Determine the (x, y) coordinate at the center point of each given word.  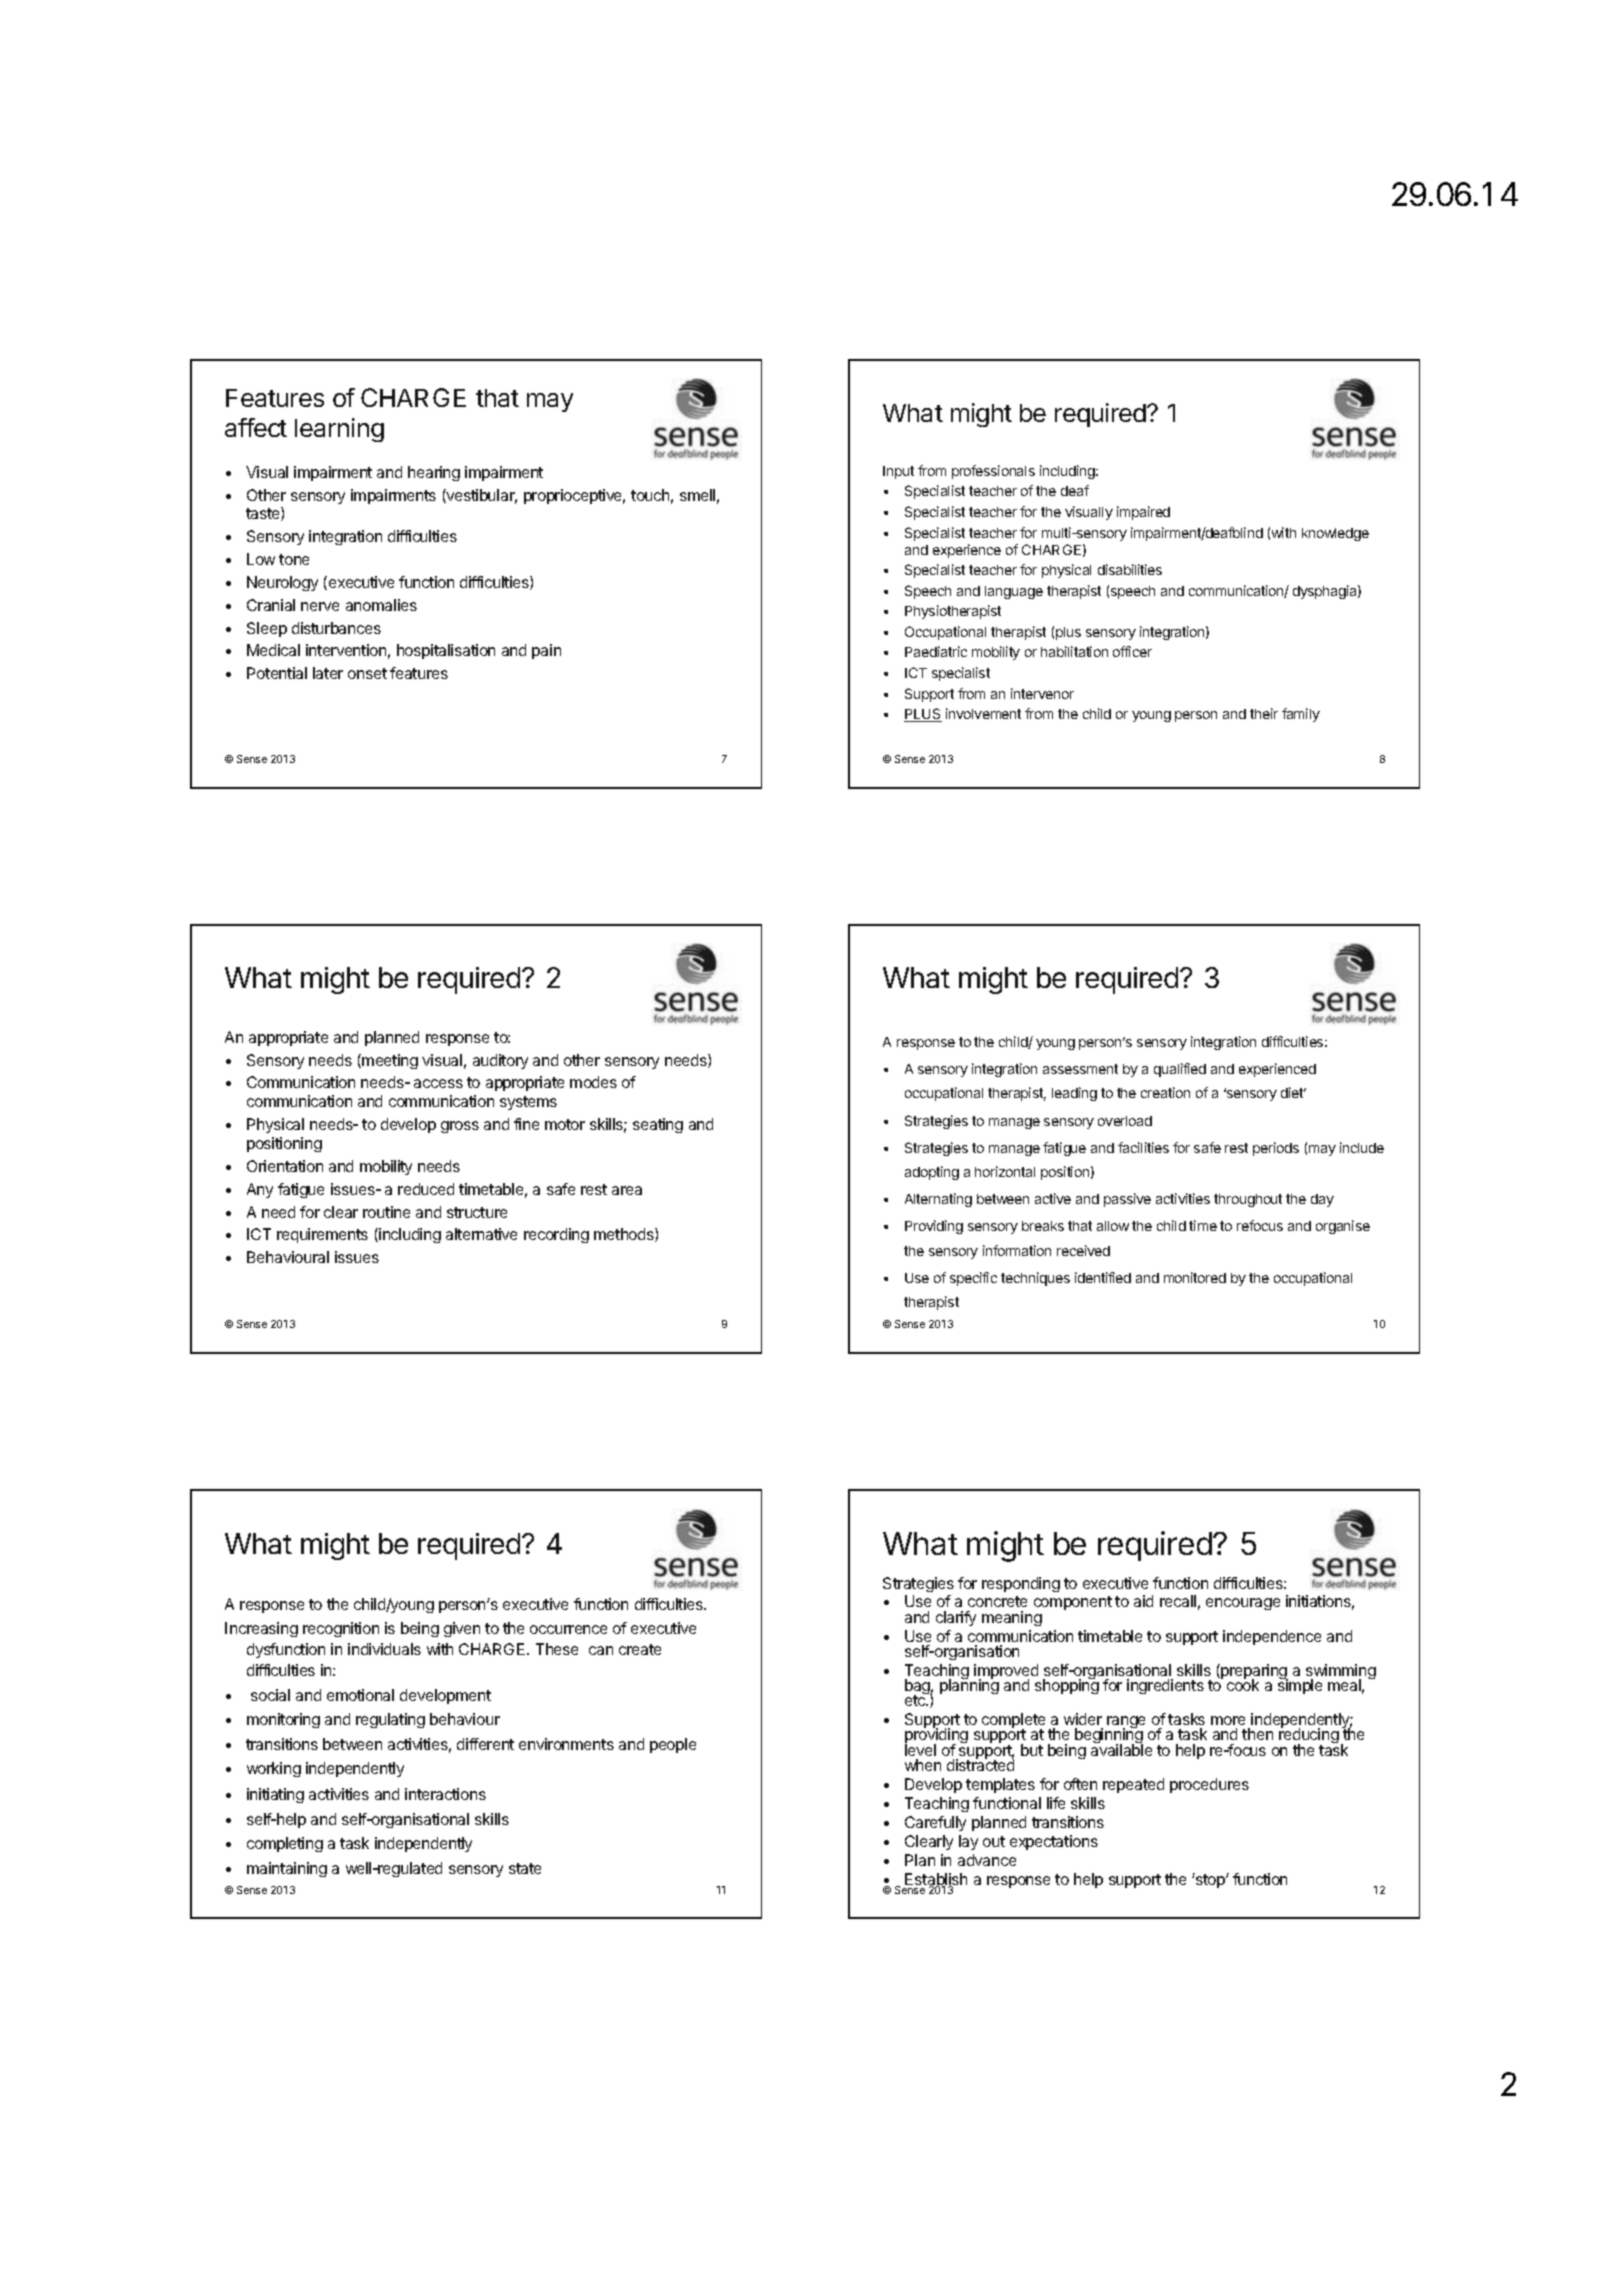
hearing (434, 473)
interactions (445, 1794)
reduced (426, 1189)
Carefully (935, 1823)
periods (1276, 1149)
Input (898, 472)
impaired (1143, 513)
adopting (932, 1173)
